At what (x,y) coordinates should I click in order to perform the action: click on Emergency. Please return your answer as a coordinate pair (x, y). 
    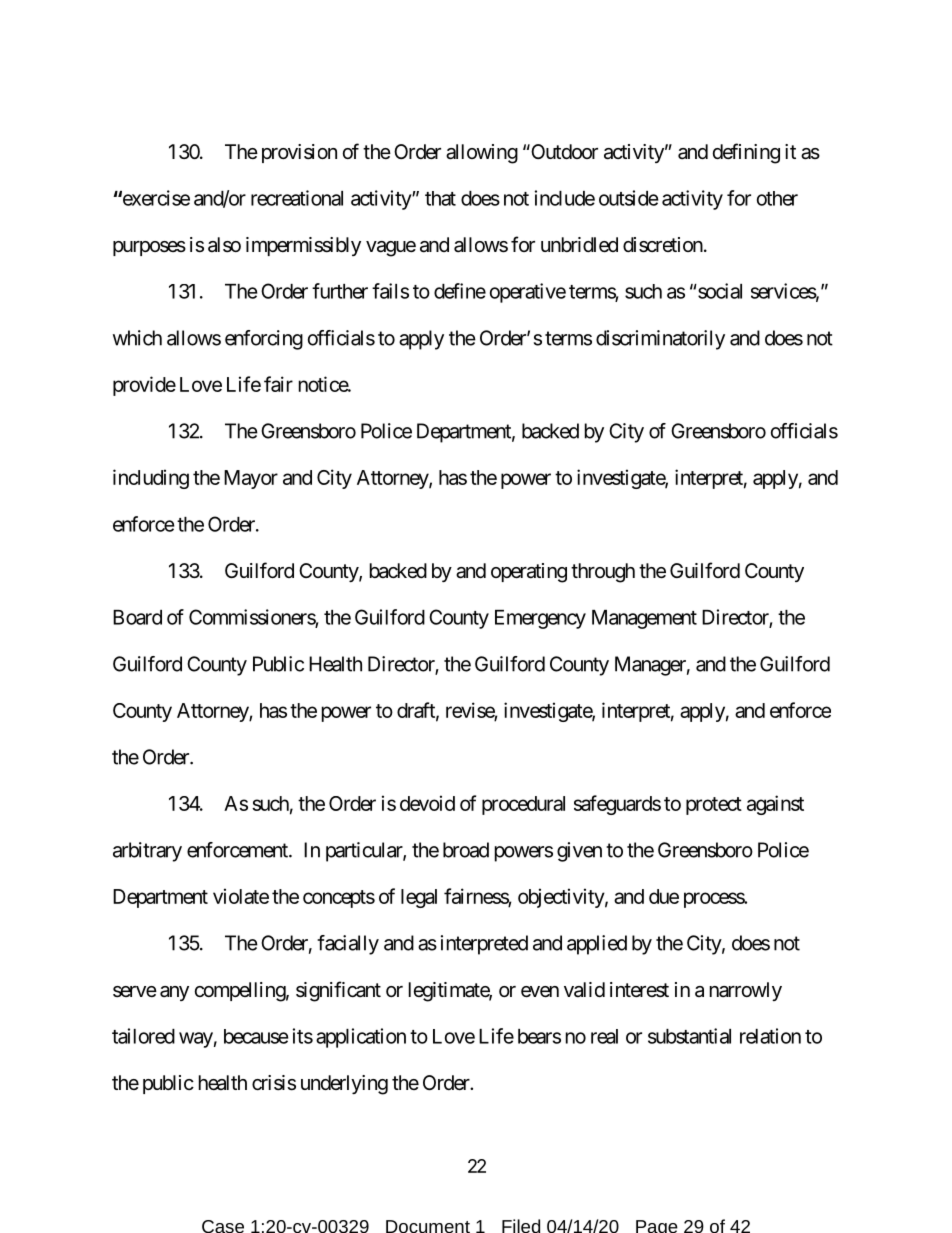
    Looking at the image, I should click on (540, 619).
